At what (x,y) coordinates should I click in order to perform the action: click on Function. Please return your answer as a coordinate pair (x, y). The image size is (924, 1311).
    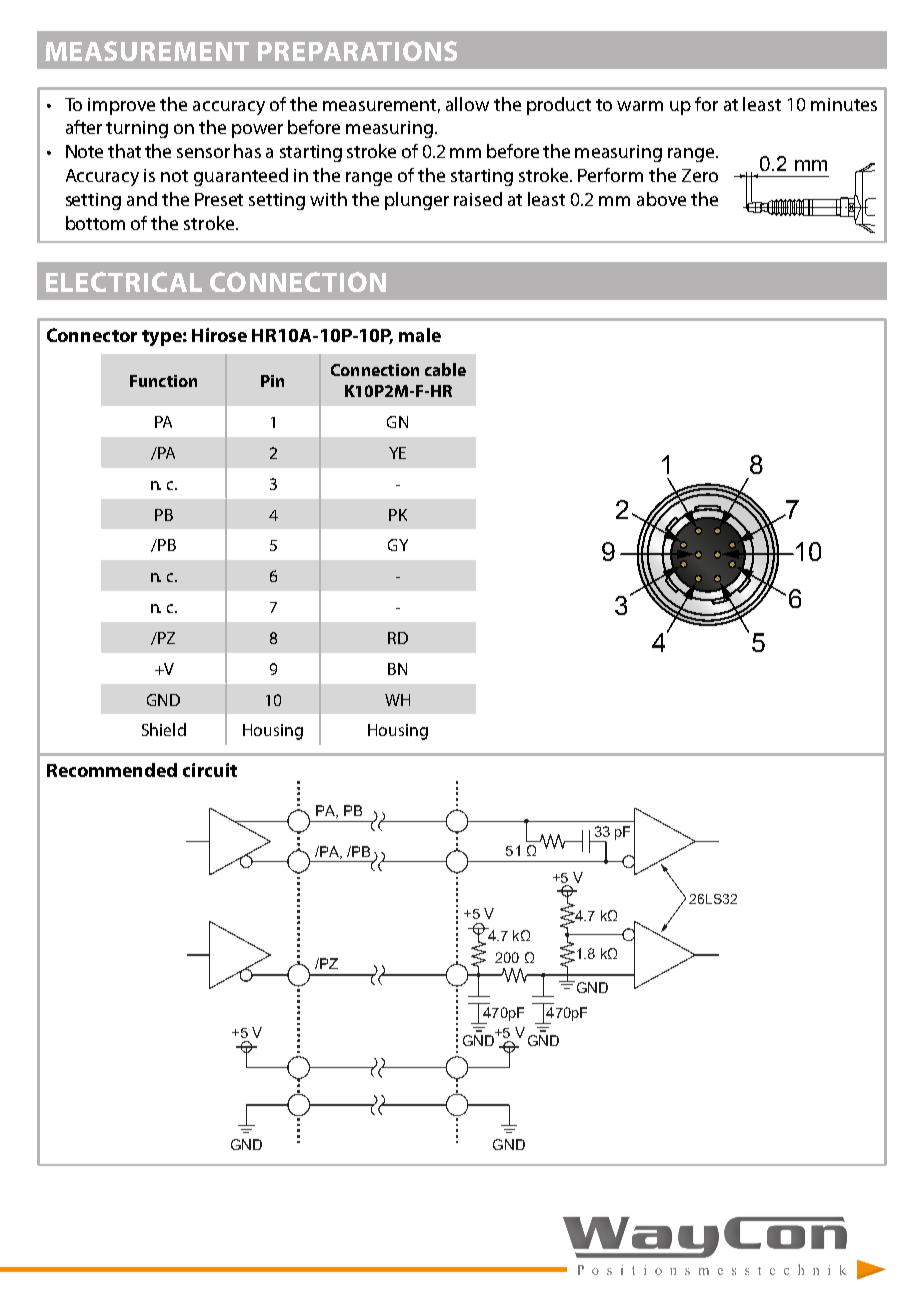
    Looking at the image, I should click on (163, 381).
